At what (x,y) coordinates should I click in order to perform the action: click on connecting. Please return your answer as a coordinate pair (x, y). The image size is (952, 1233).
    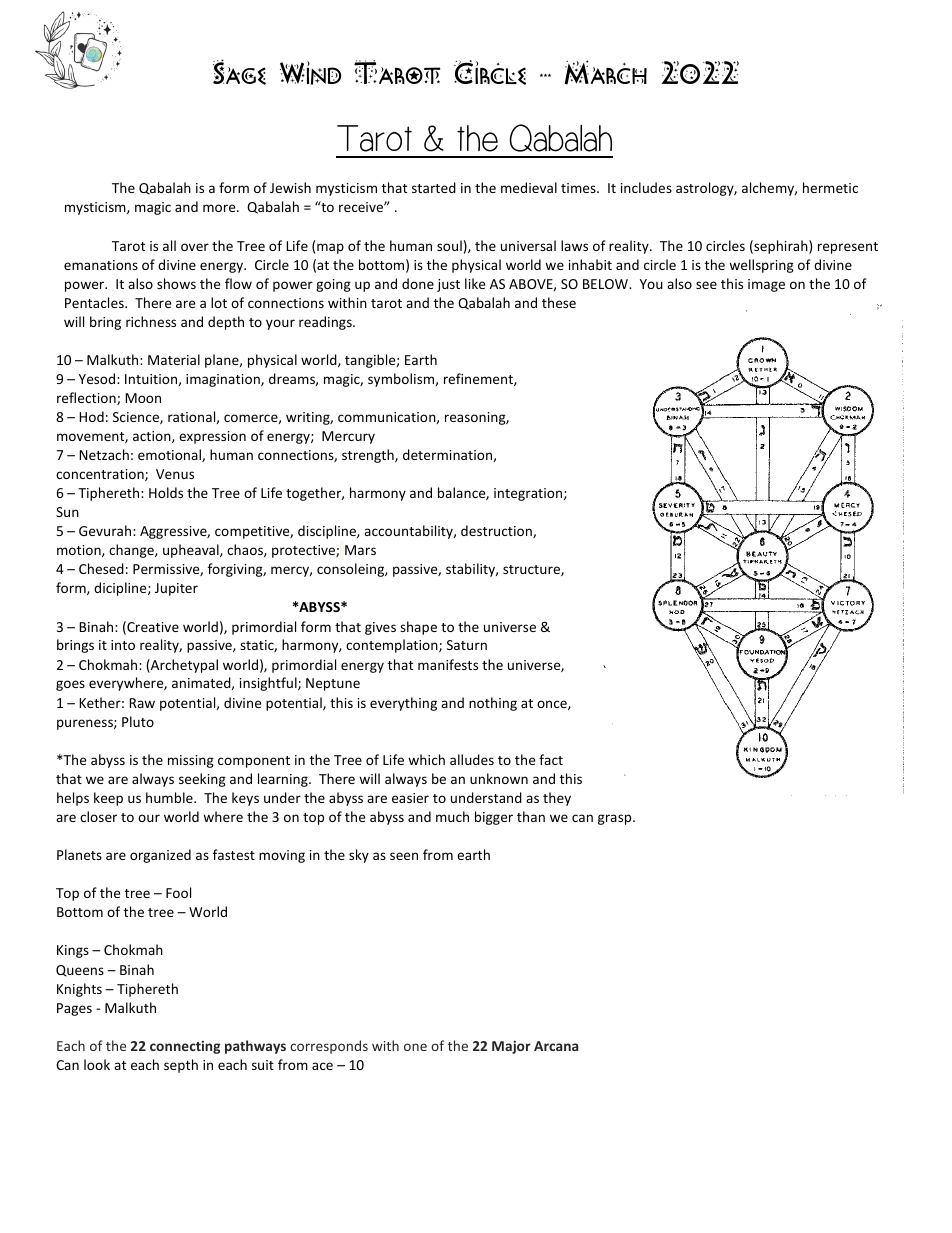
    Looking at the image, I should click on (185, 1047).
